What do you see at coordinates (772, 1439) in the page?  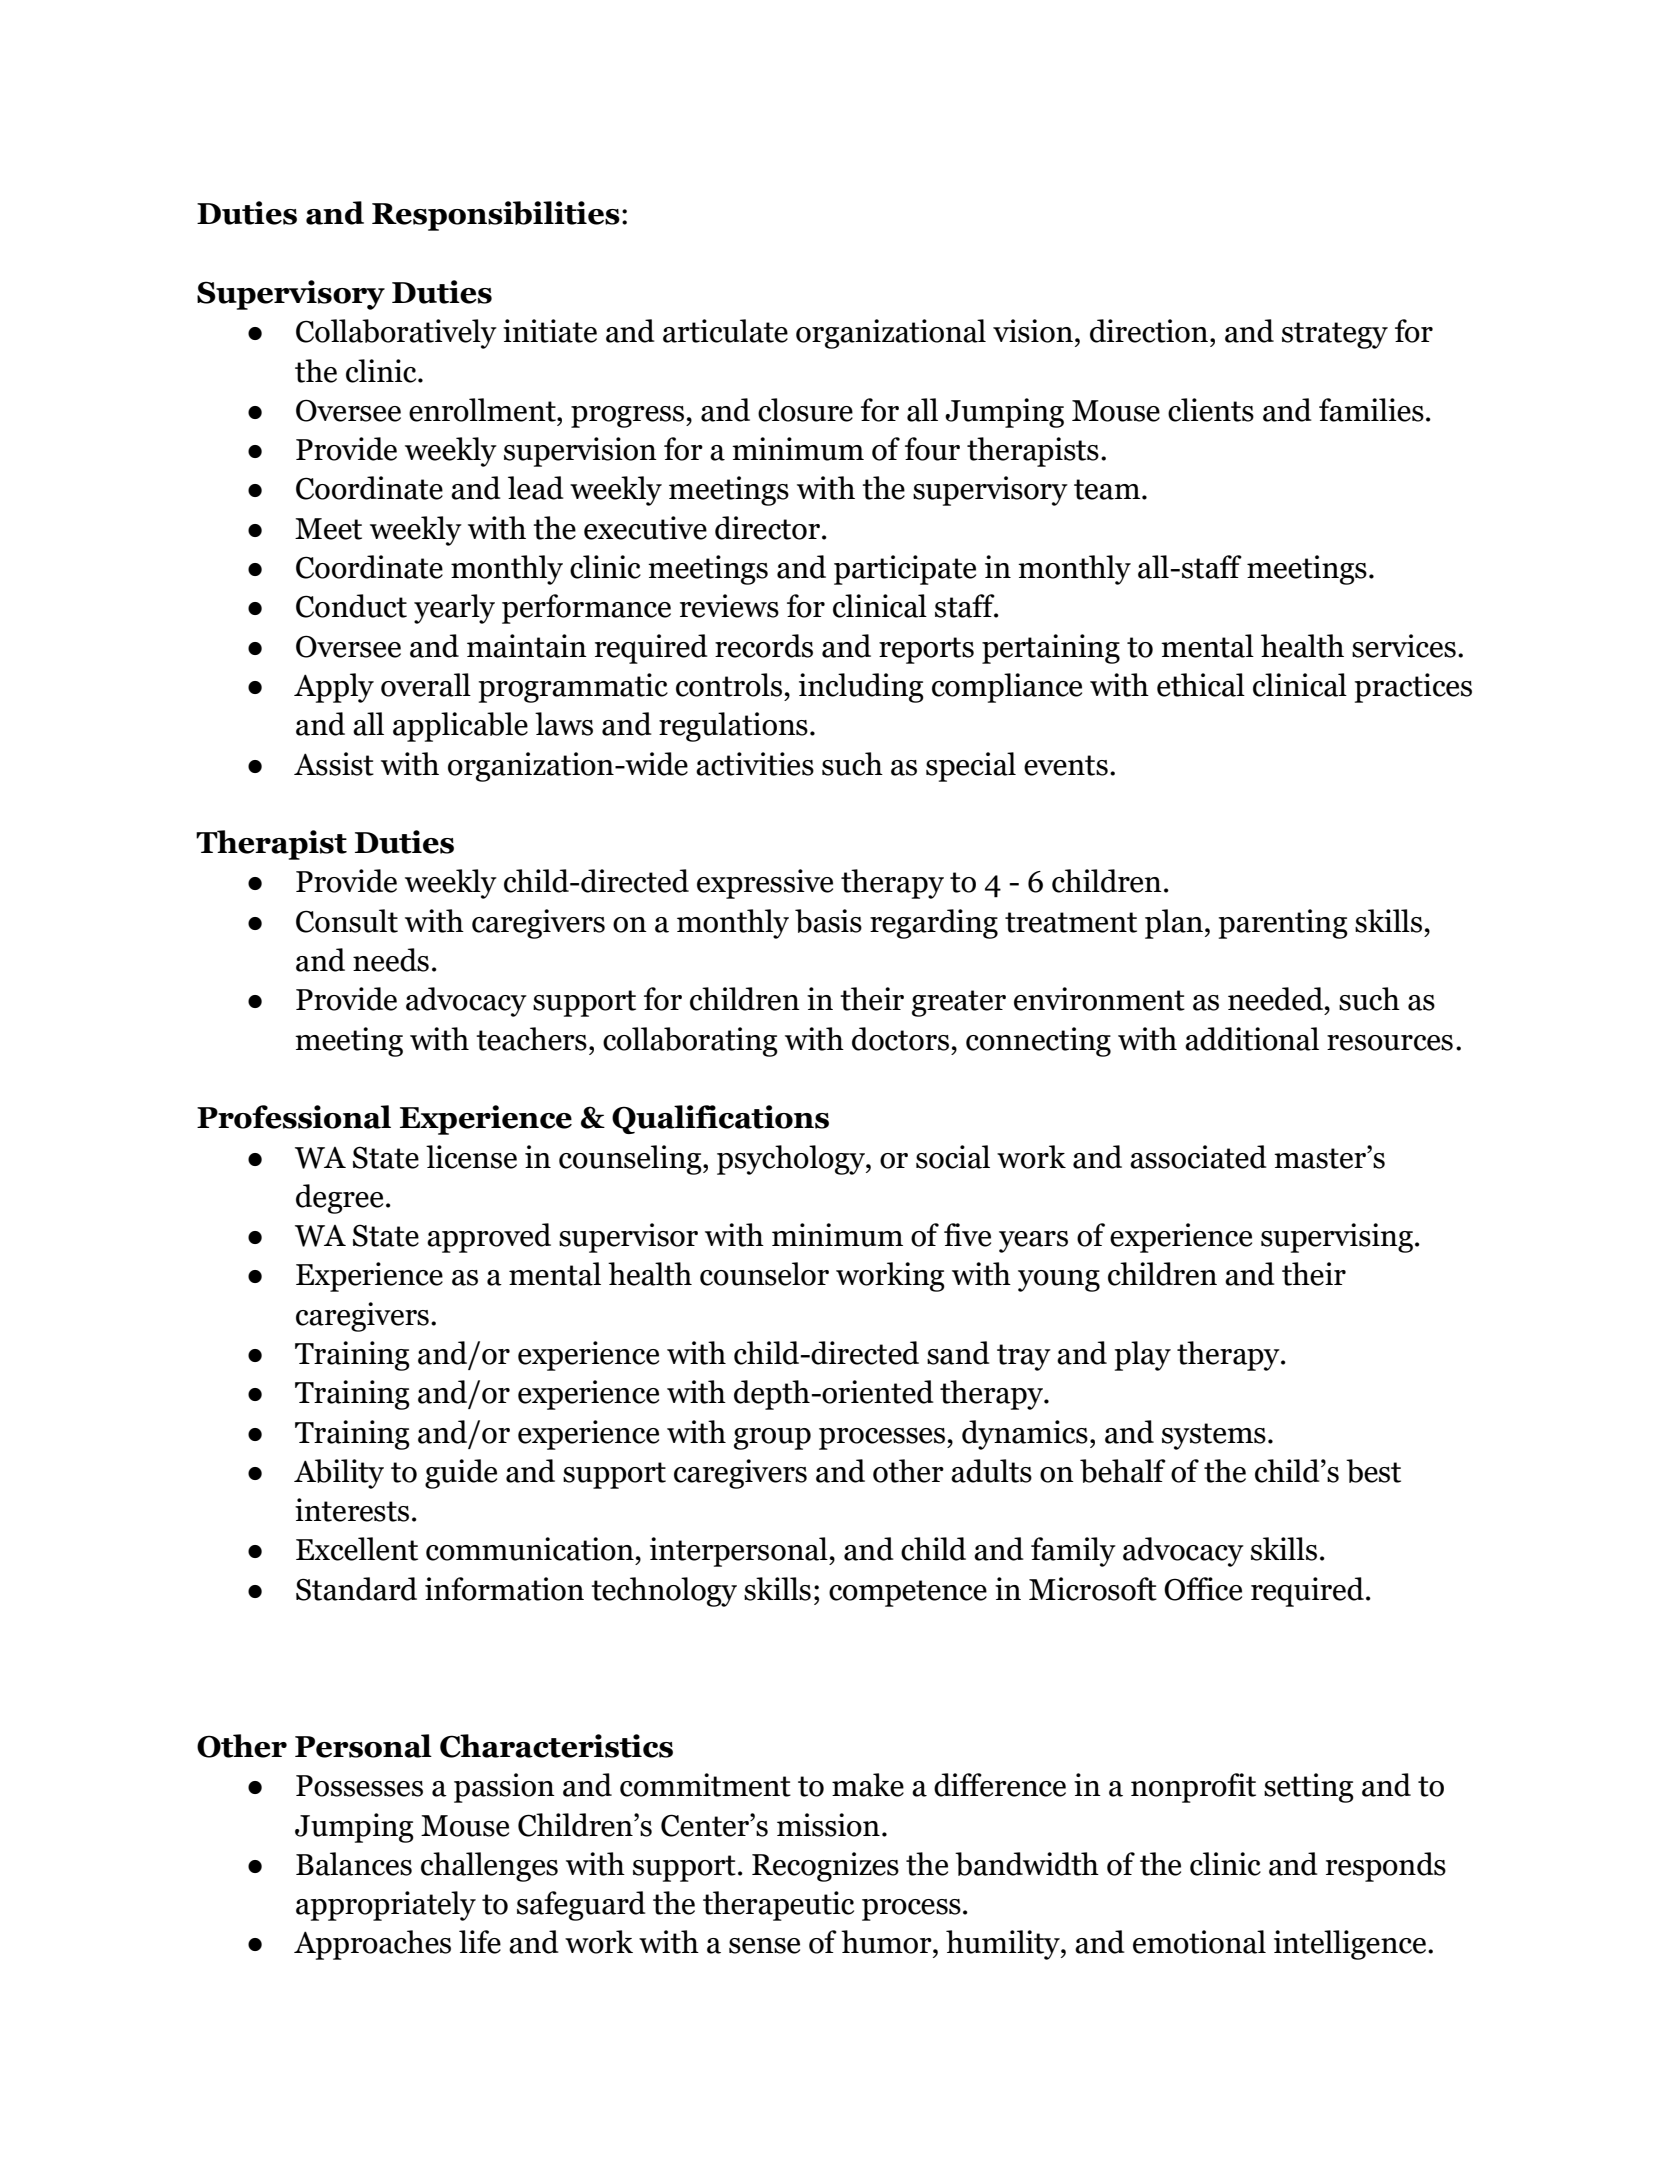 I see `group` at bounding box center [772, 1439].
